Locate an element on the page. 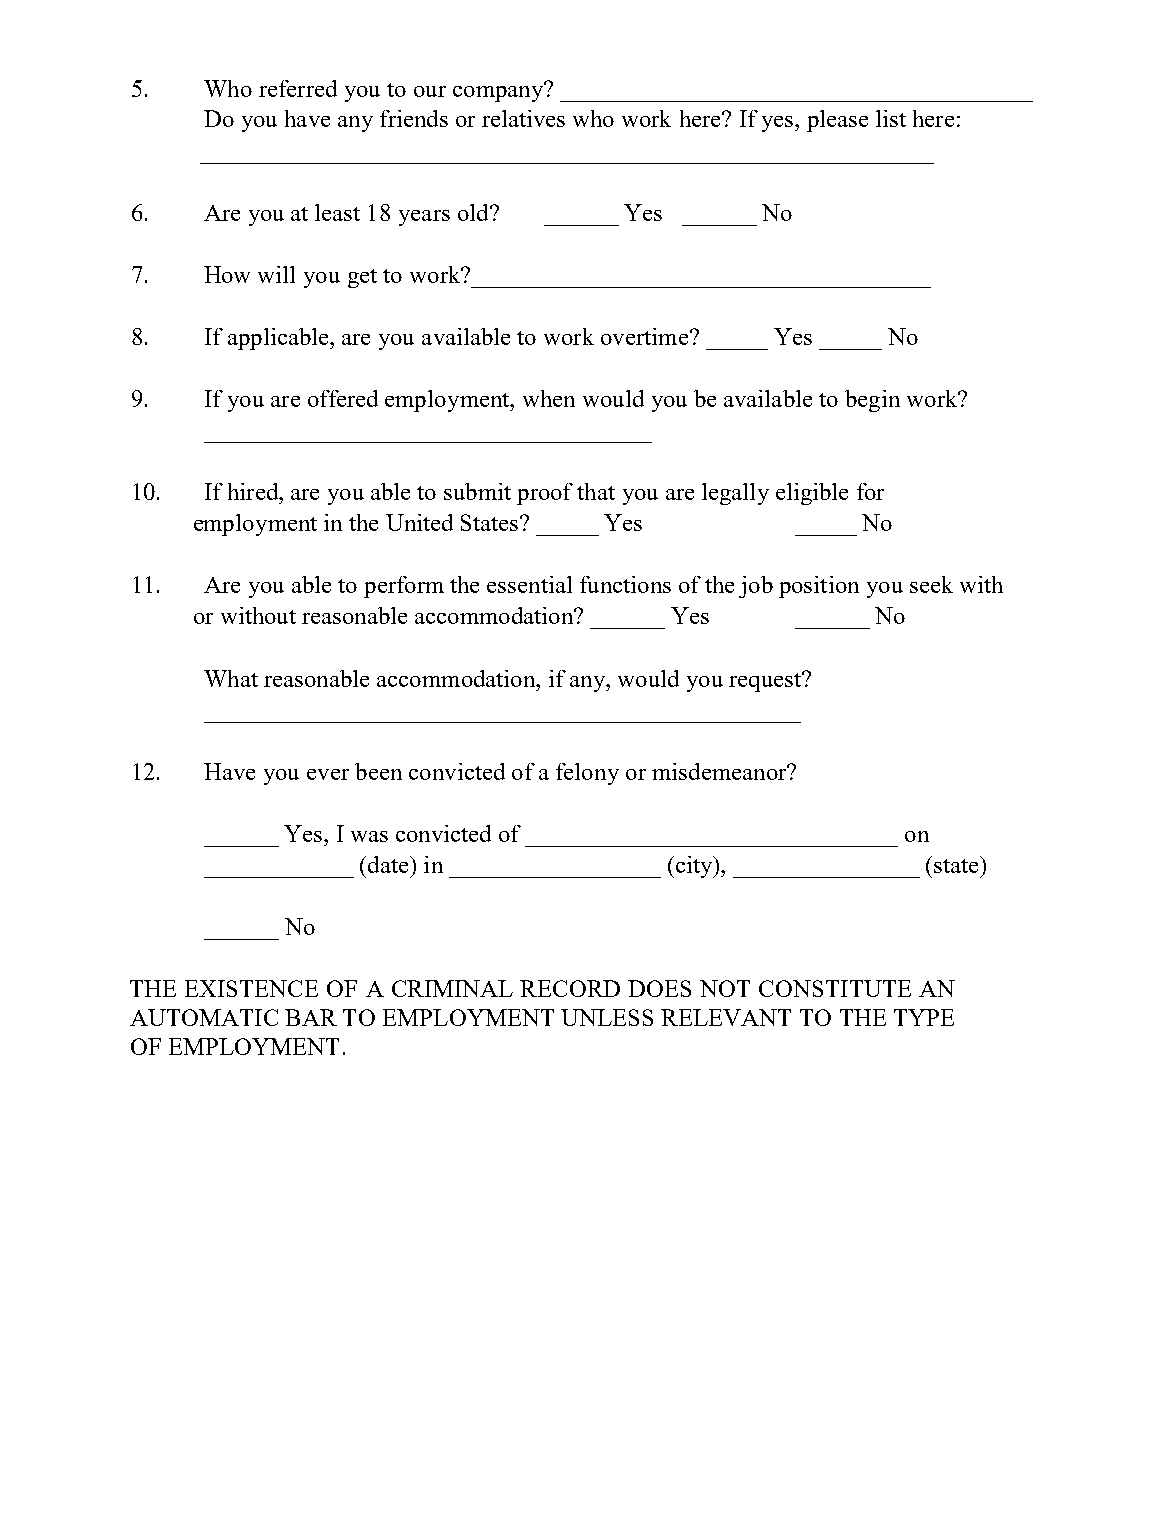  will is located at coordinates (276, 274).
